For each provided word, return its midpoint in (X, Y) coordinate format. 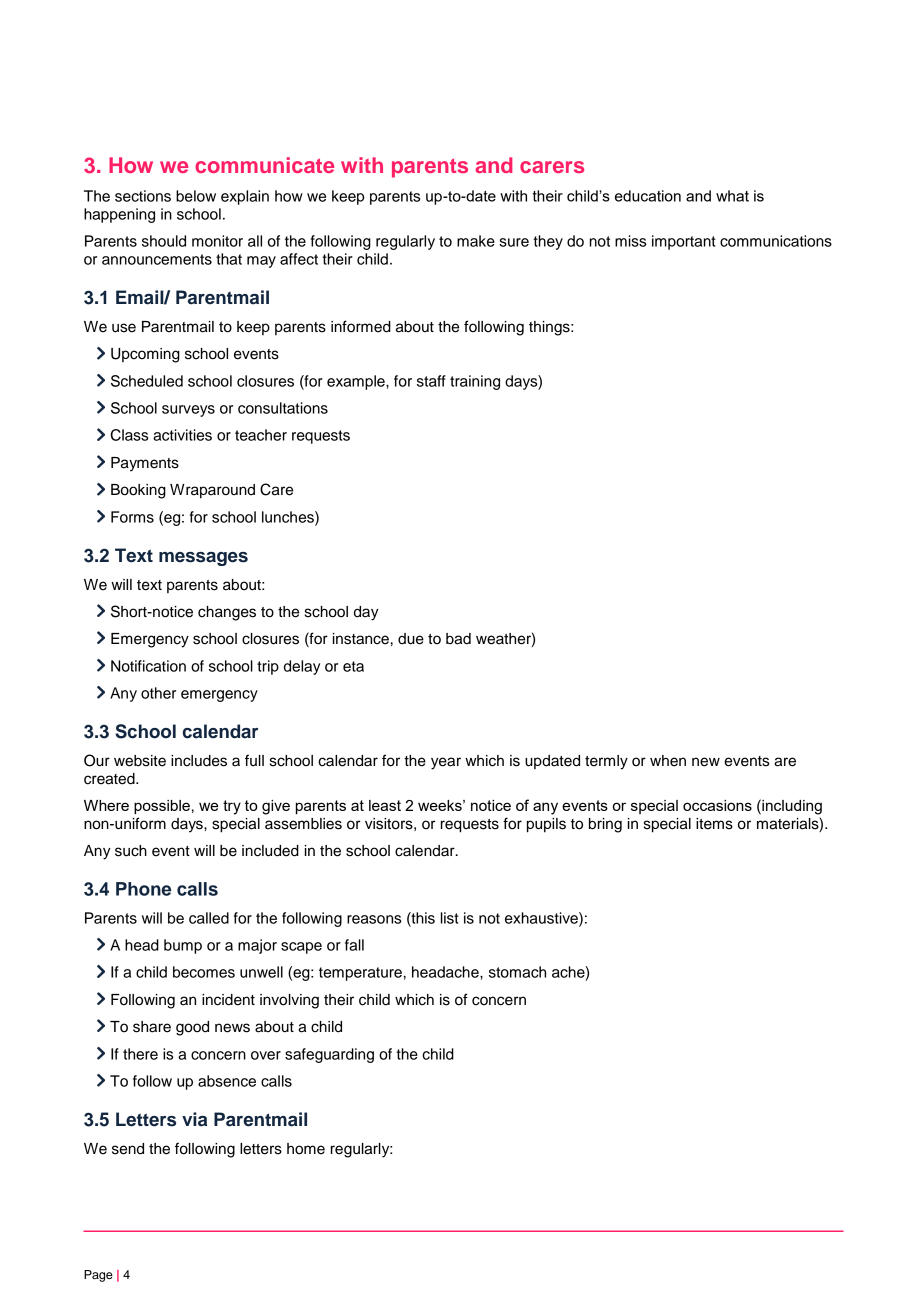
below (196, 196)
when (668, 761)
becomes (204, 972)
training (475, 382)
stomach (517, 972)
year (446, 763)
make (476, 241)
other (158, 693)
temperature (360, 974)
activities (182, 435)
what (732, 196)
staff (431, 381)
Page (98, 1276)
